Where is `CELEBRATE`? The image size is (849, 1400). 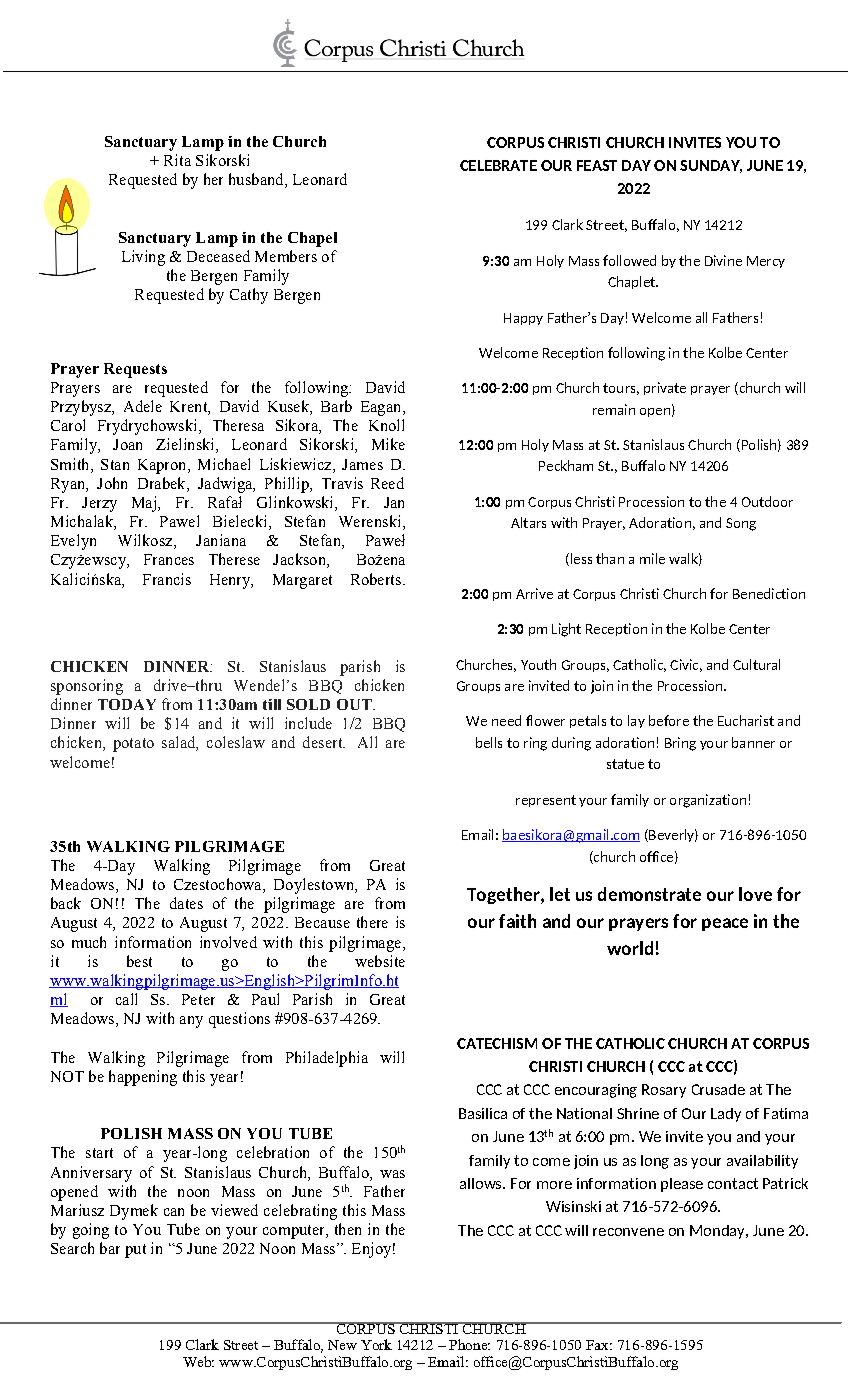 CELEBRATE is located at coordinates (498, 165).
